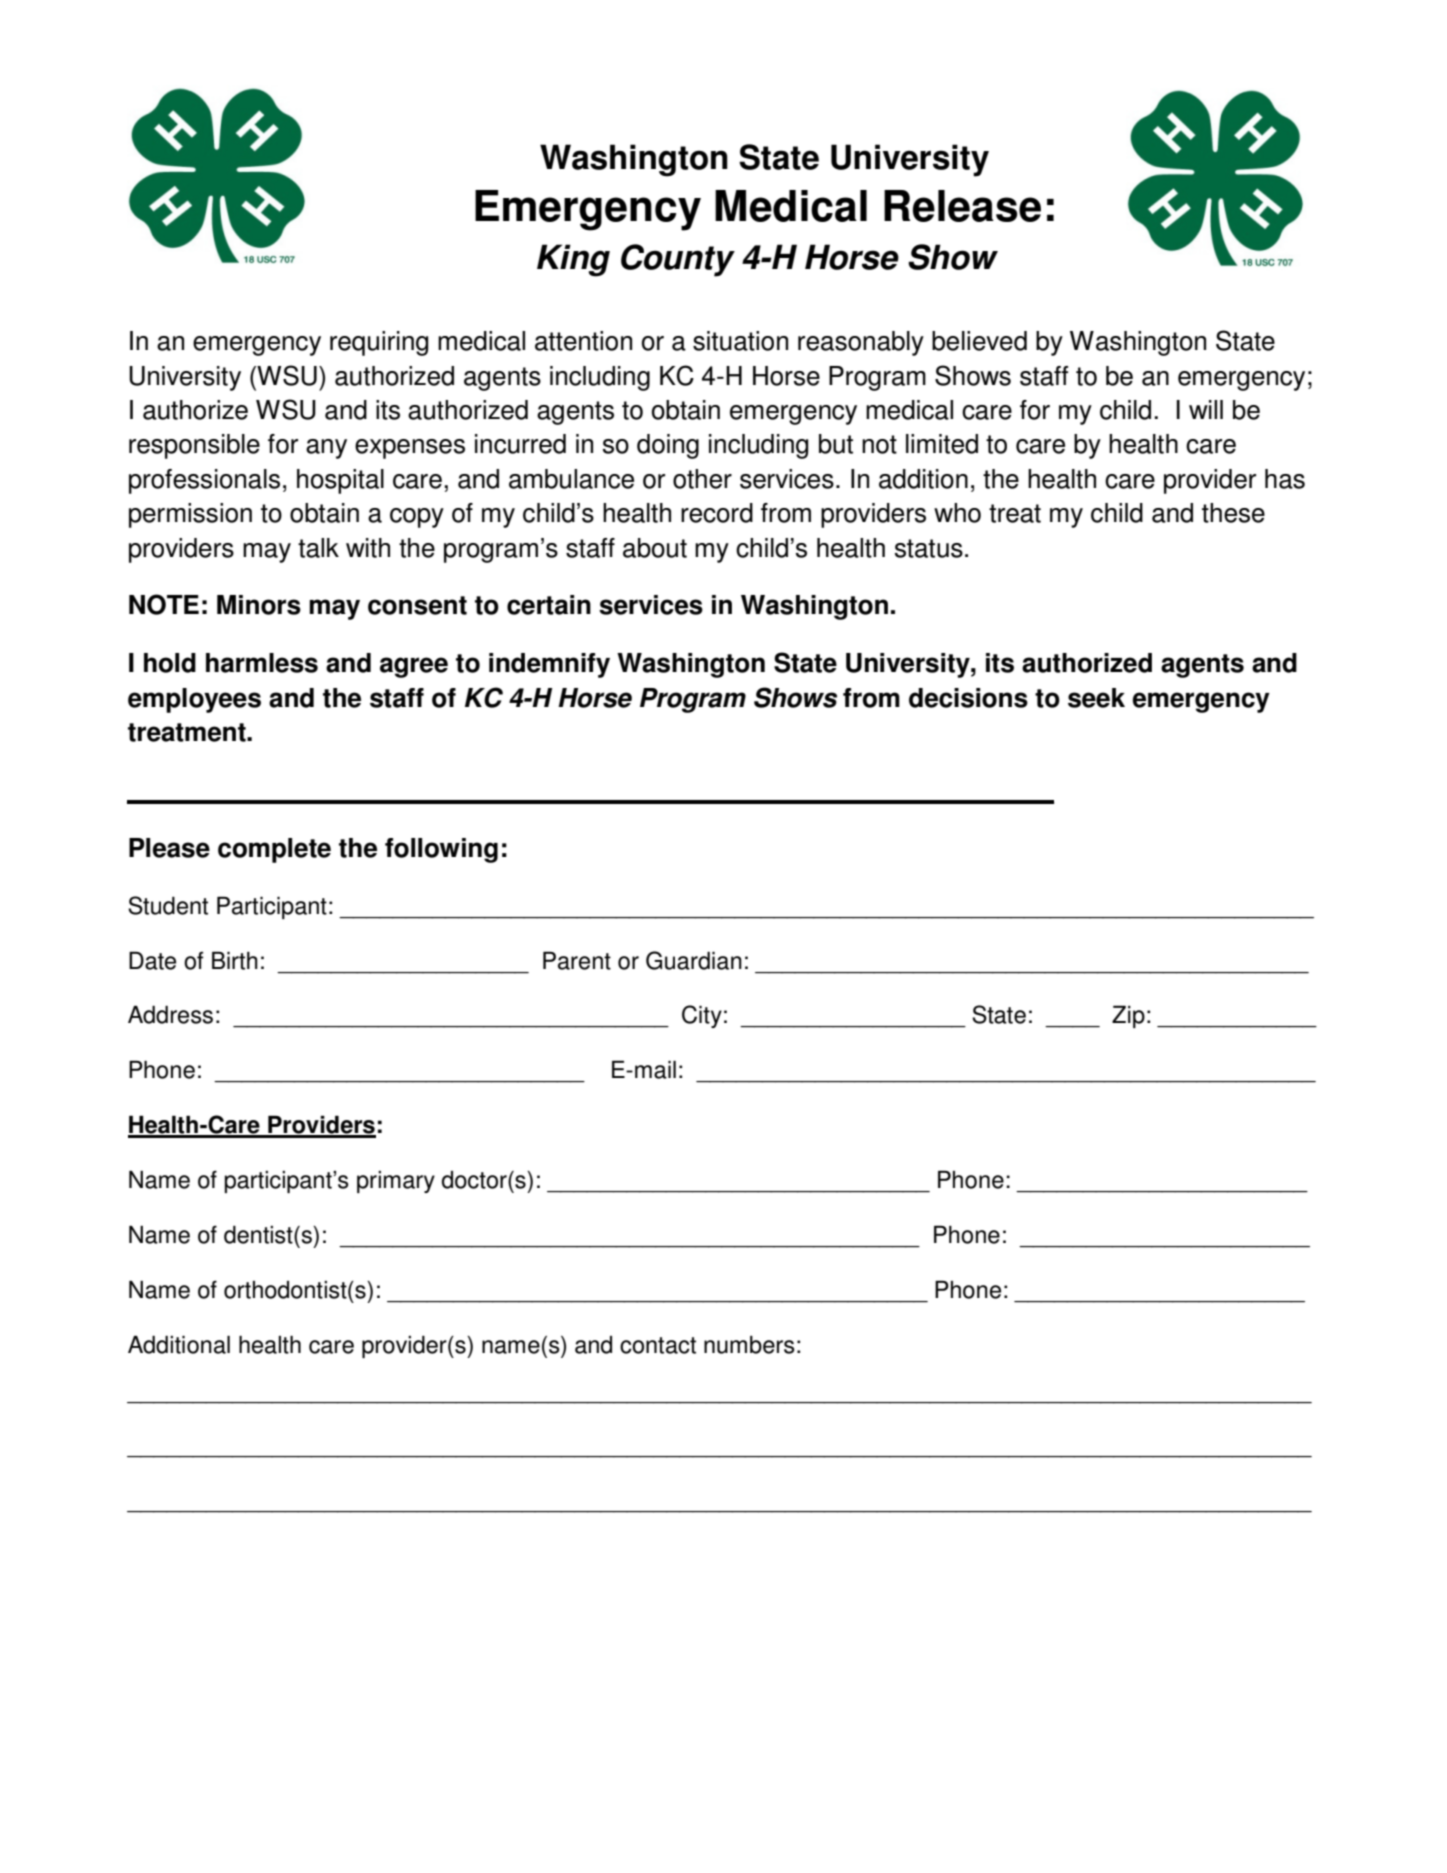 This image has height=1873, width=1447. What do you see at coordinates (749, 1345) in the image?
I see `numbers` at bounding box center [749, 1345].
